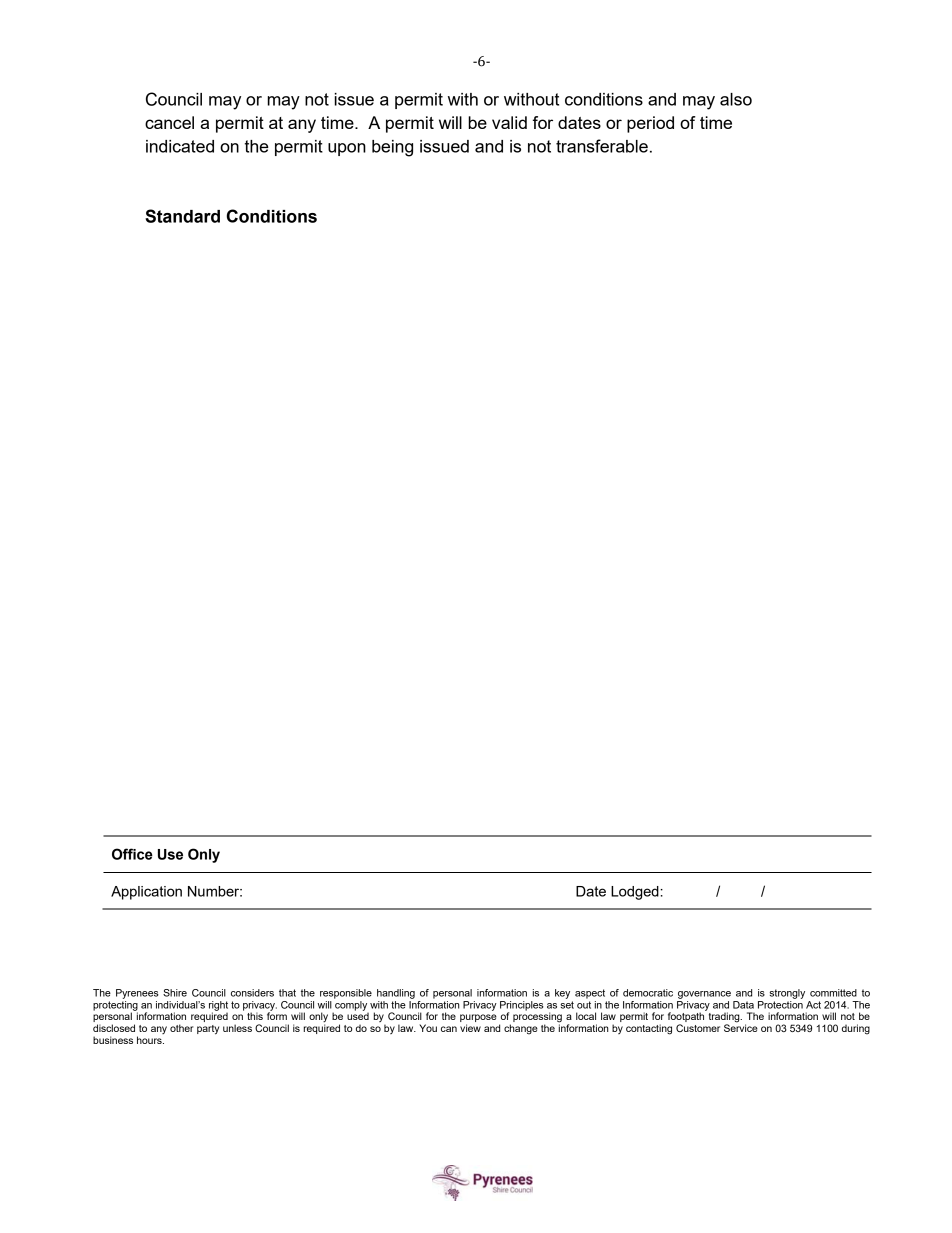  I want to click on strongly, so click(787, 994).
